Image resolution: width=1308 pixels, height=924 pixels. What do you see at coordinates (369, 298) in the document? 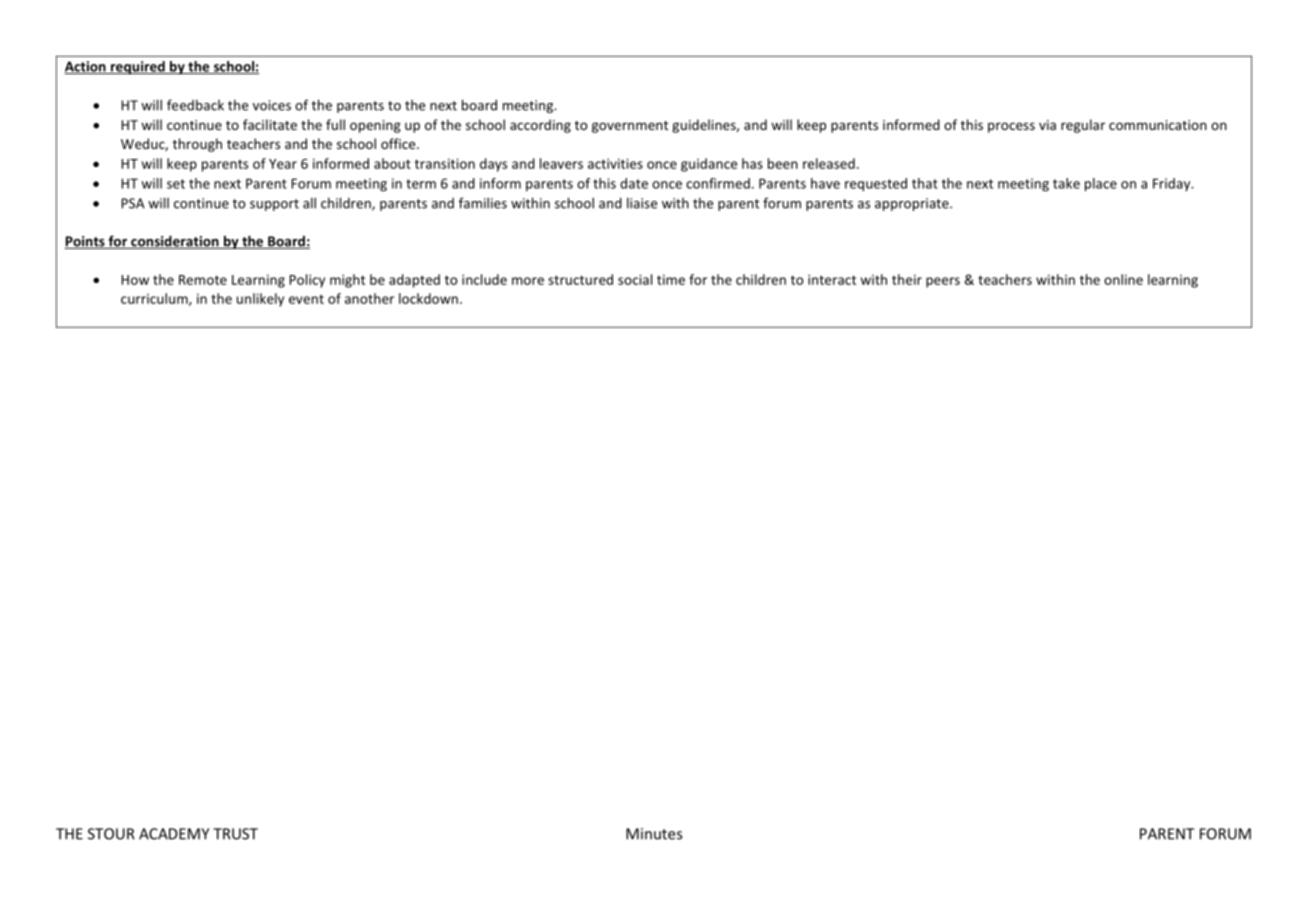
I see `another` at bounding box center [369, 298].
